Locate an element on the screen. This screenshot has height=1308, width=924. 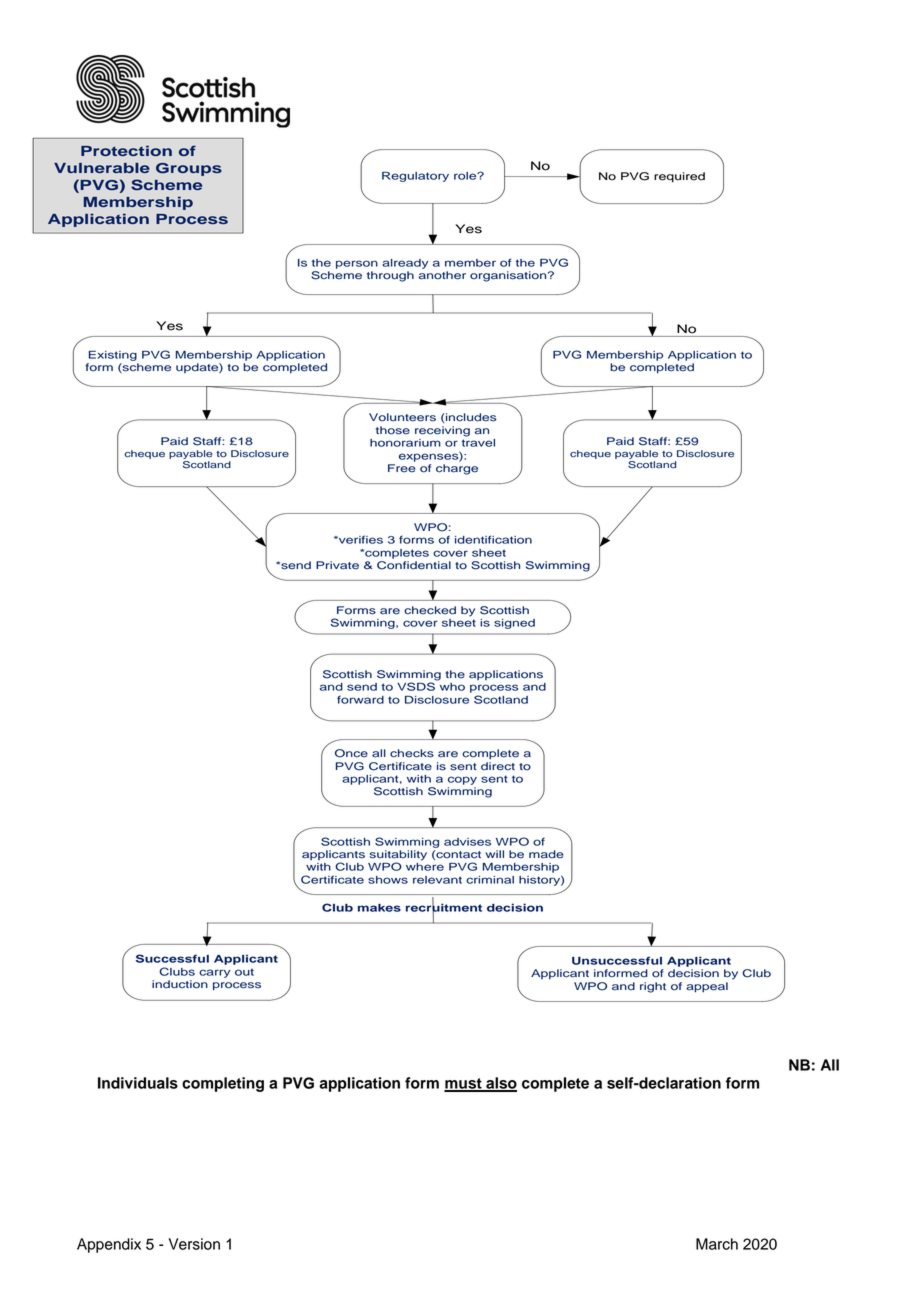
right is located at coordinates (653, 987).
